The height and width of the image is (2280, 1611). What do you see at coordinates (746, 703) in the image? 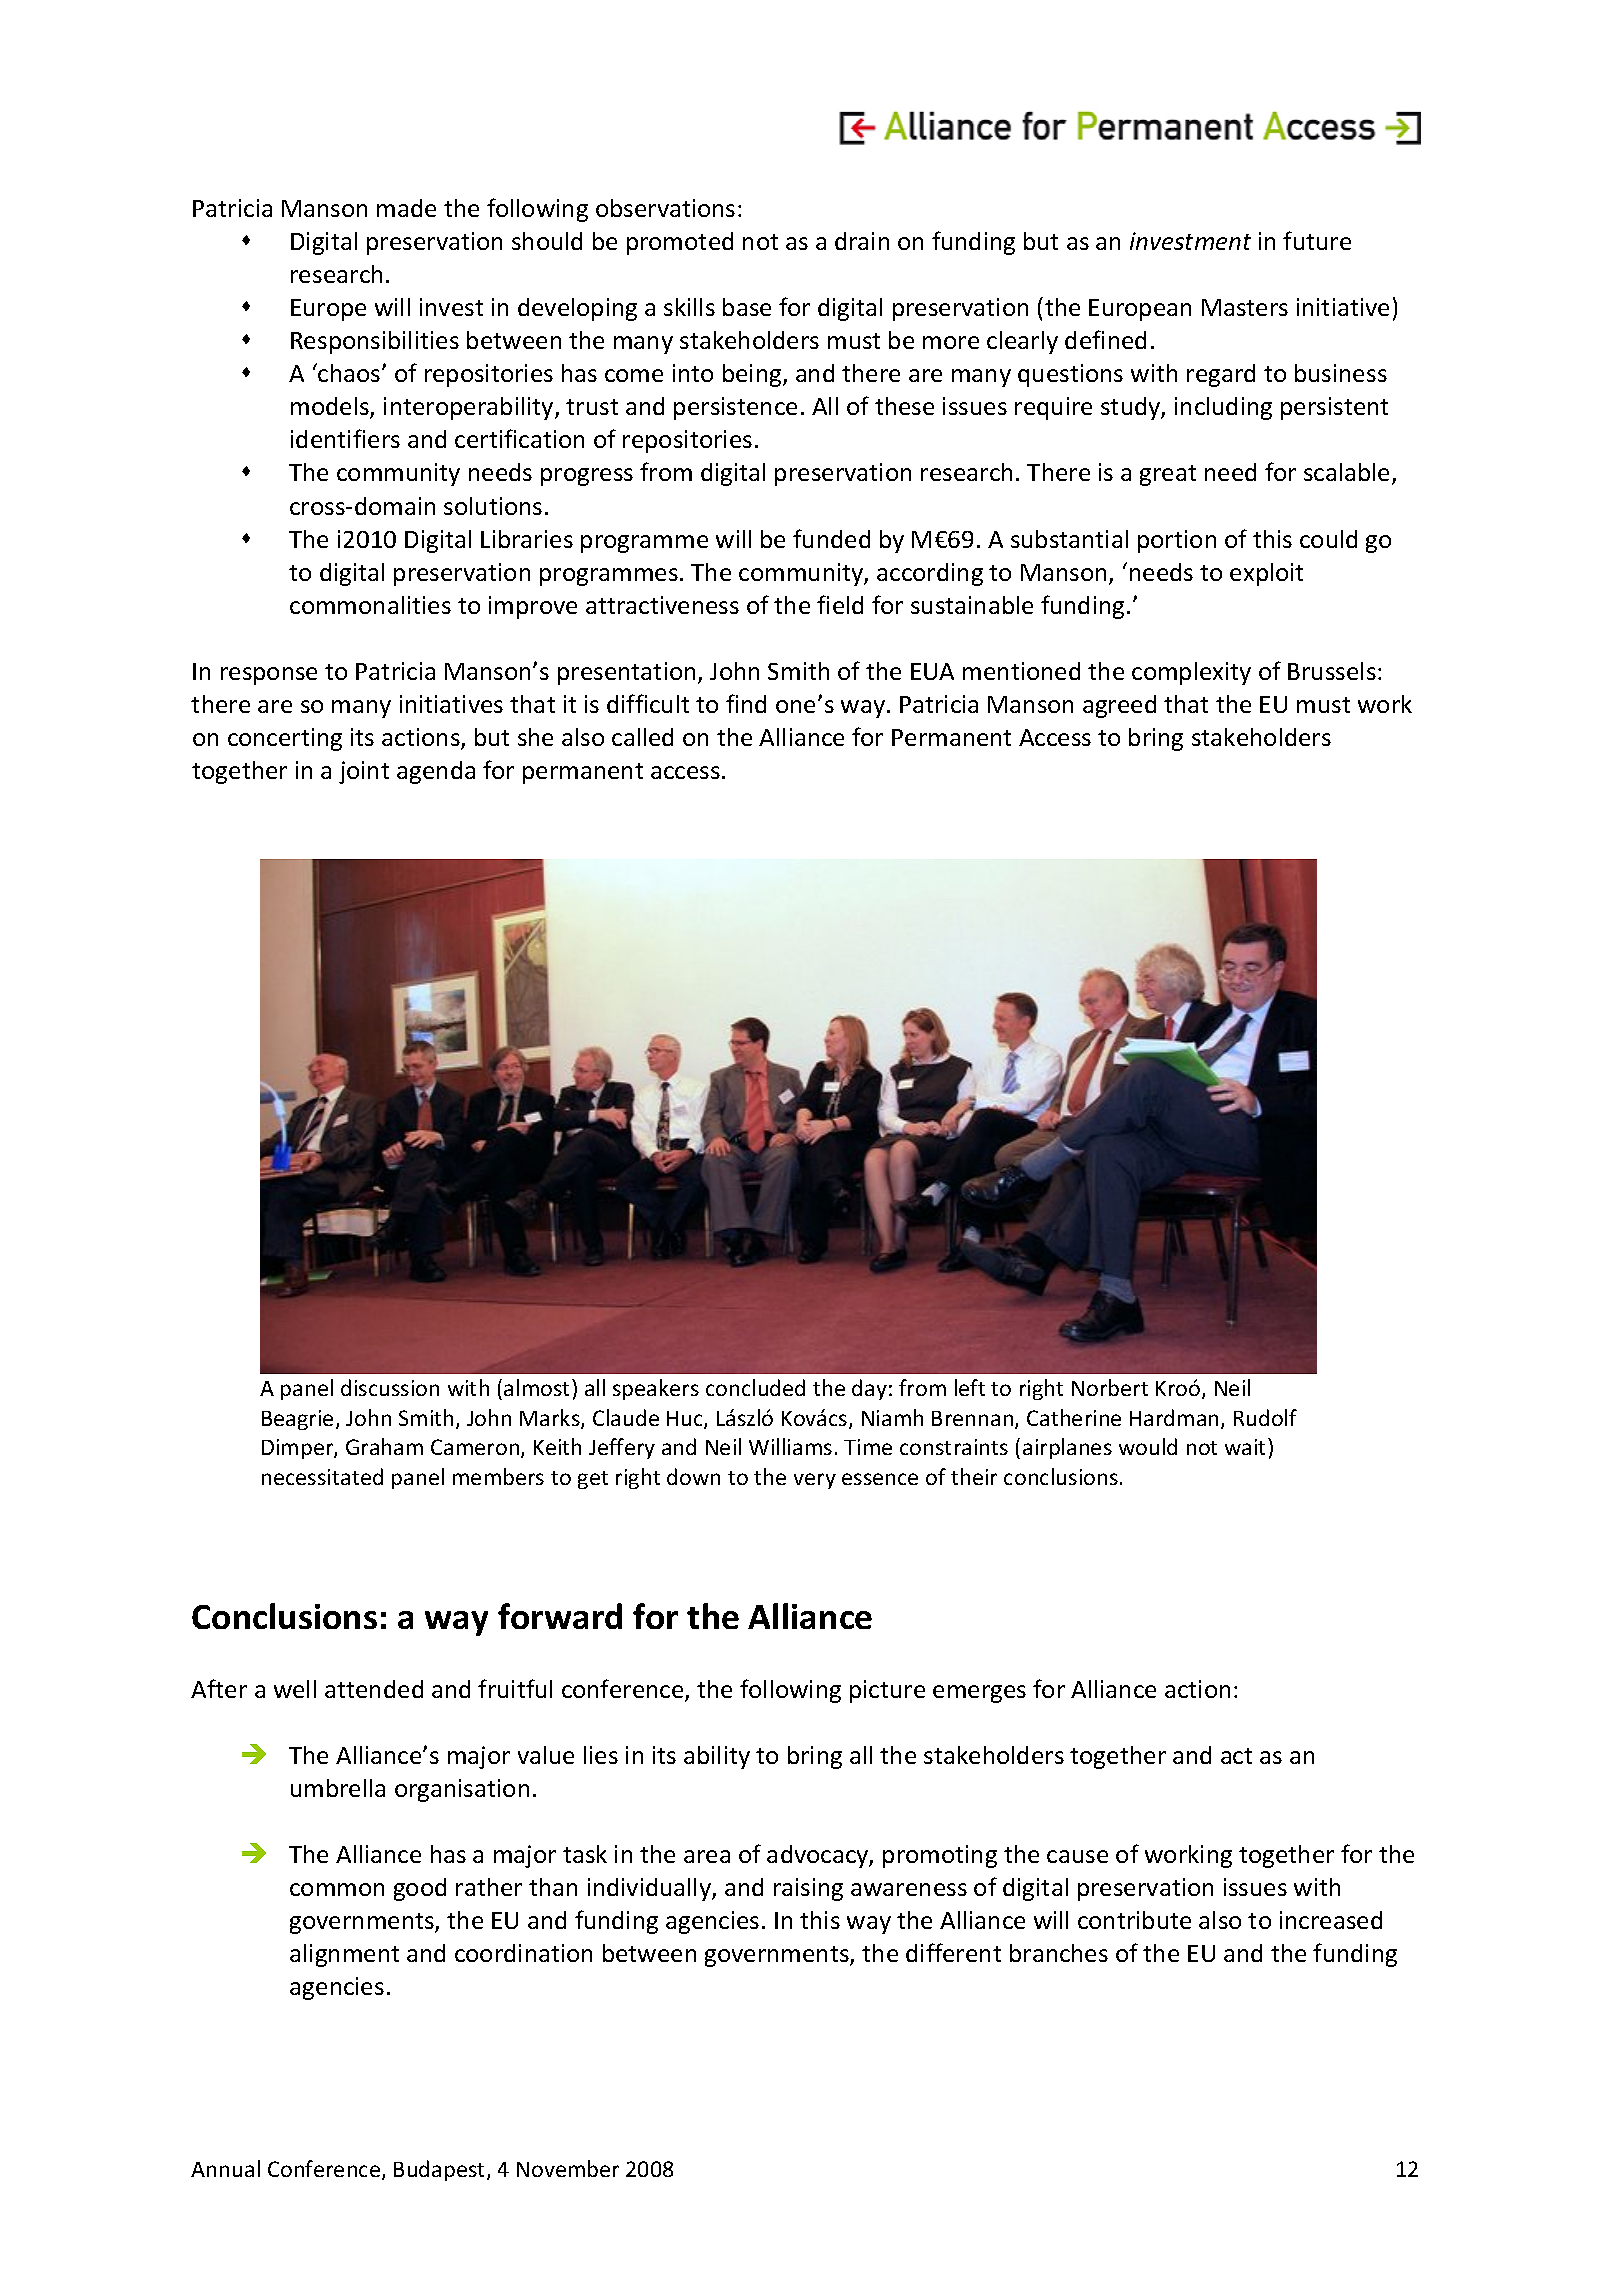
I see `find` at bounding box center [746, 703].
